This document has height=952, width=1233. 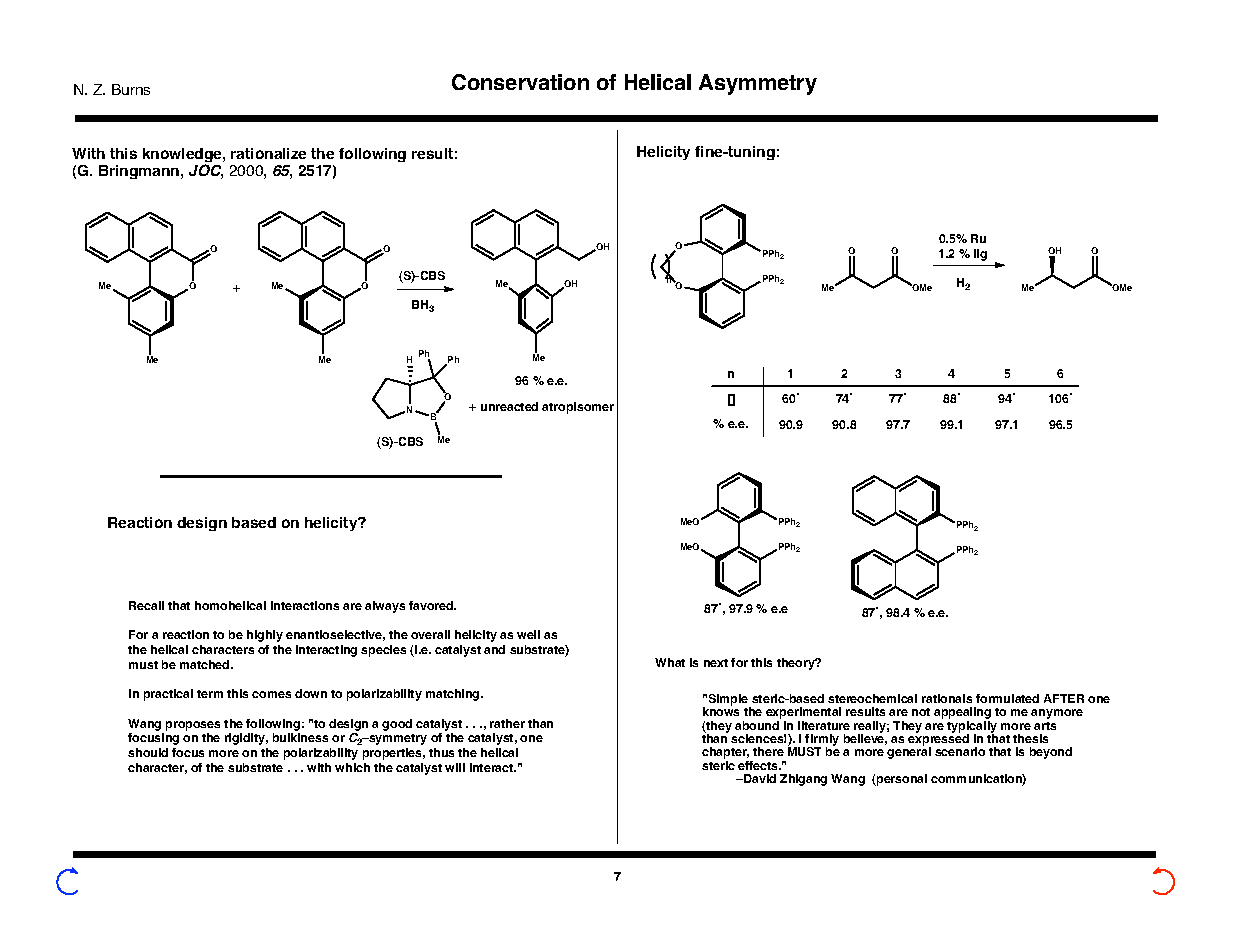 What do you see at coordinates (146, 605) in the document?
I see `Recall` at bounding box center [146, 605].
